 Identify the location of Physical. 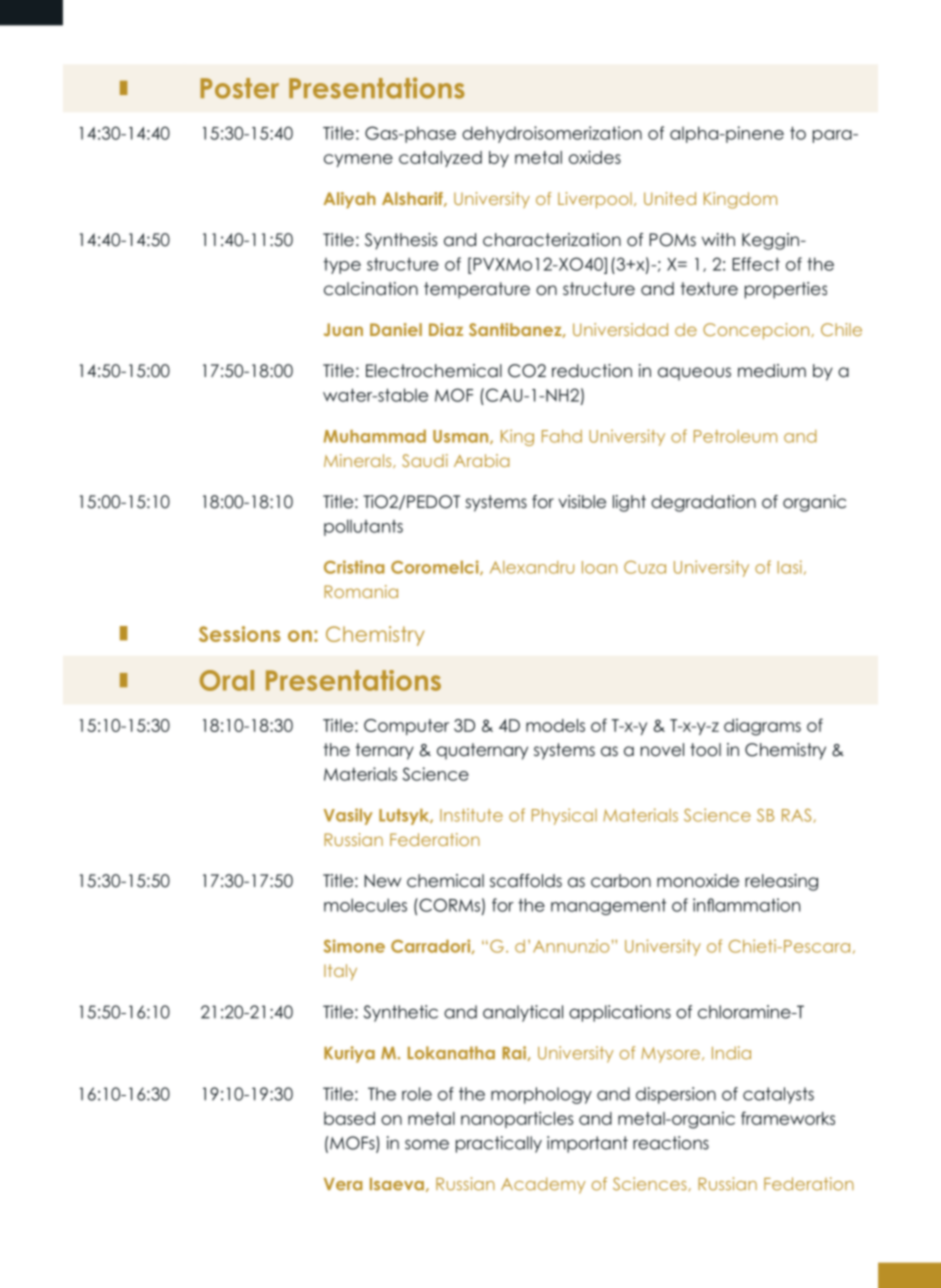
(564, 816).
